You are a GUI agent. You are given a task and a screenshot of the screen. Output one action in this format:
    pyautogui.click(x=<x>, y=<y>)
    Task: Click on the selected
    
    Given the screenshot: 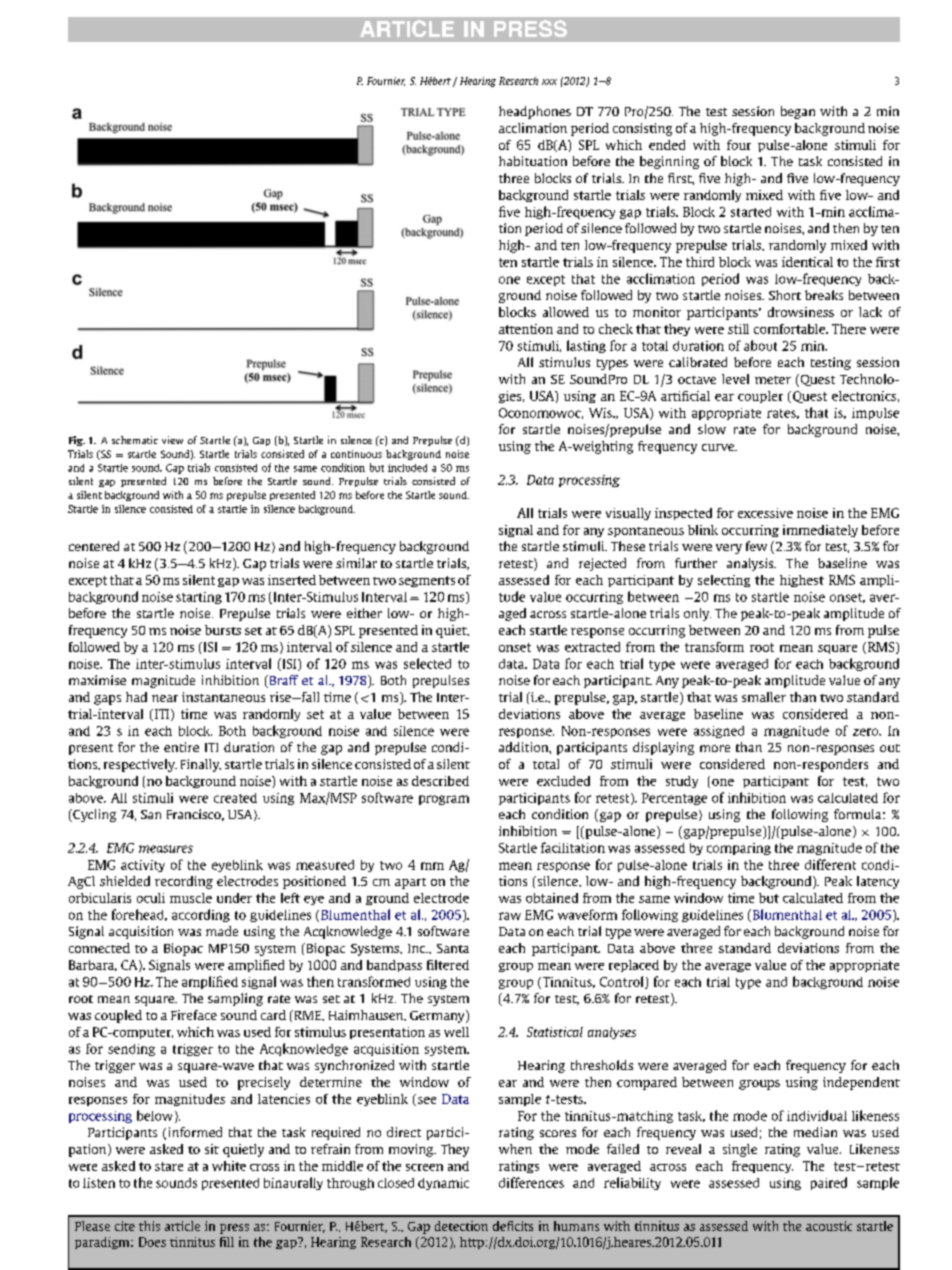 What is the action you would take?
    pyautogui.click(x=427, y=663)
